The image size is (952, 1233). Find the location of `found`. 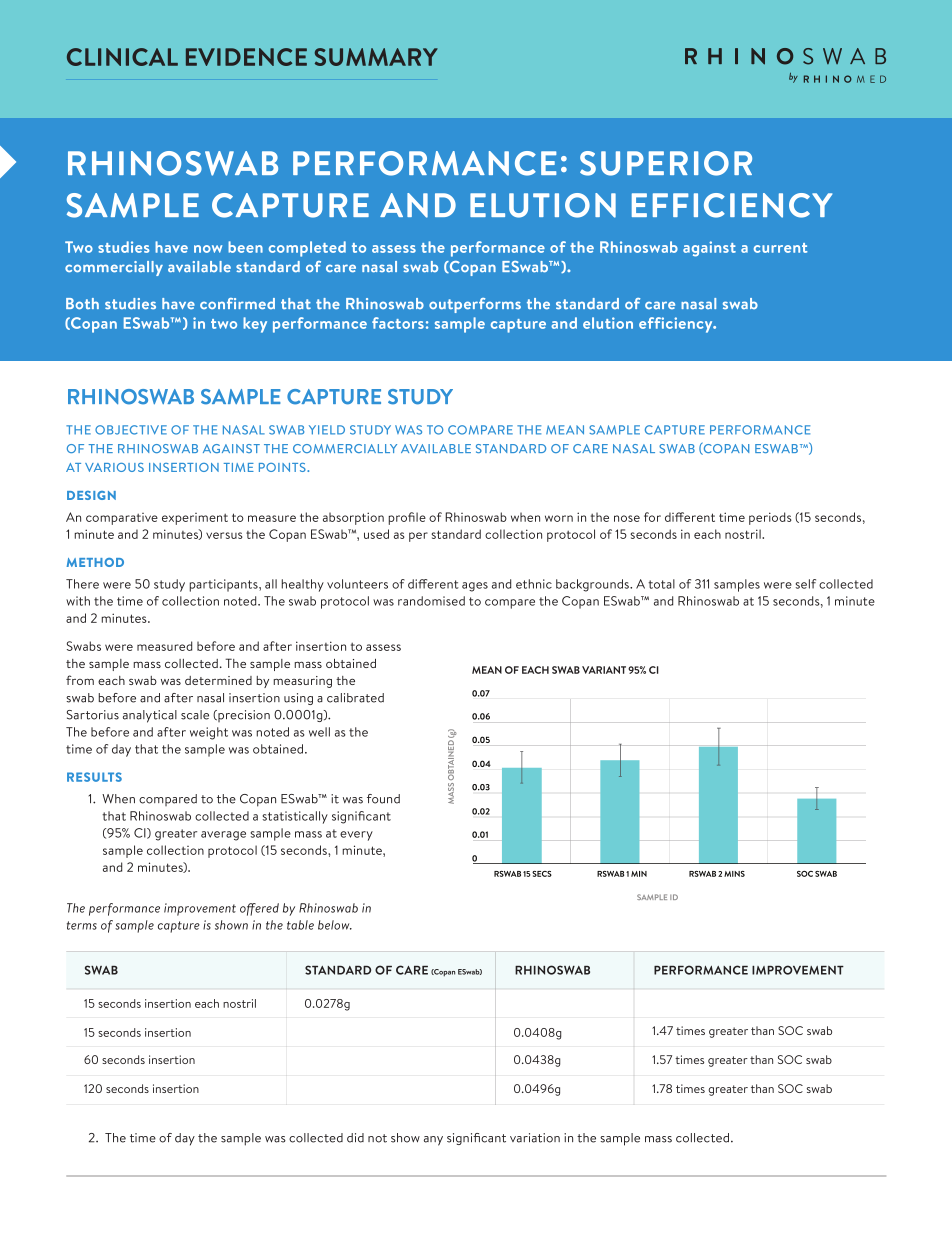

found is located at coordinates (383, 799).
